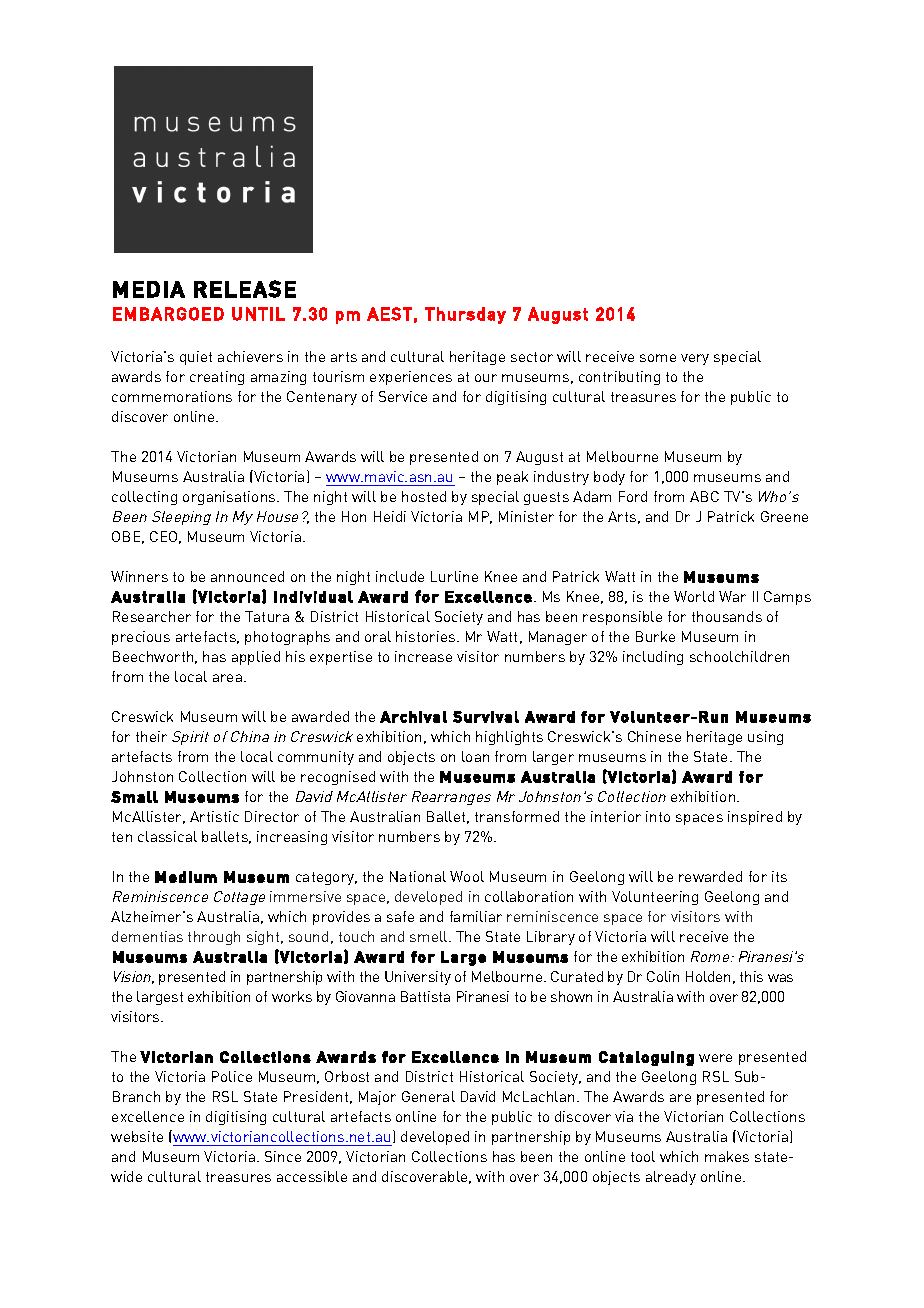  Describe the element at coordinates (151, 736) in the screenshot. I see `their` at that location.
